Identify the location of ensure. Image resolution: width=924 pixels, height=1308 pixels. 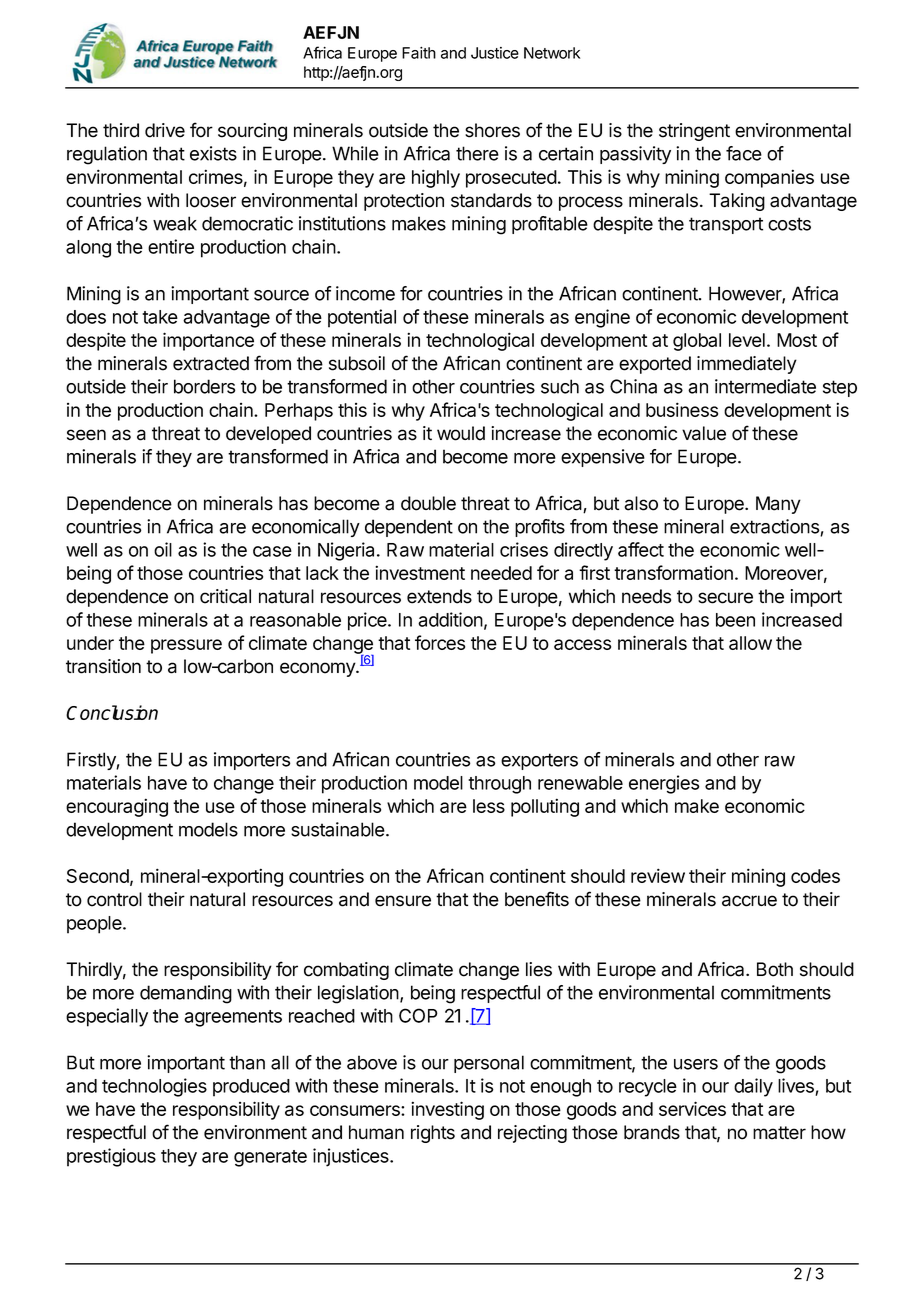
(403, 901).
